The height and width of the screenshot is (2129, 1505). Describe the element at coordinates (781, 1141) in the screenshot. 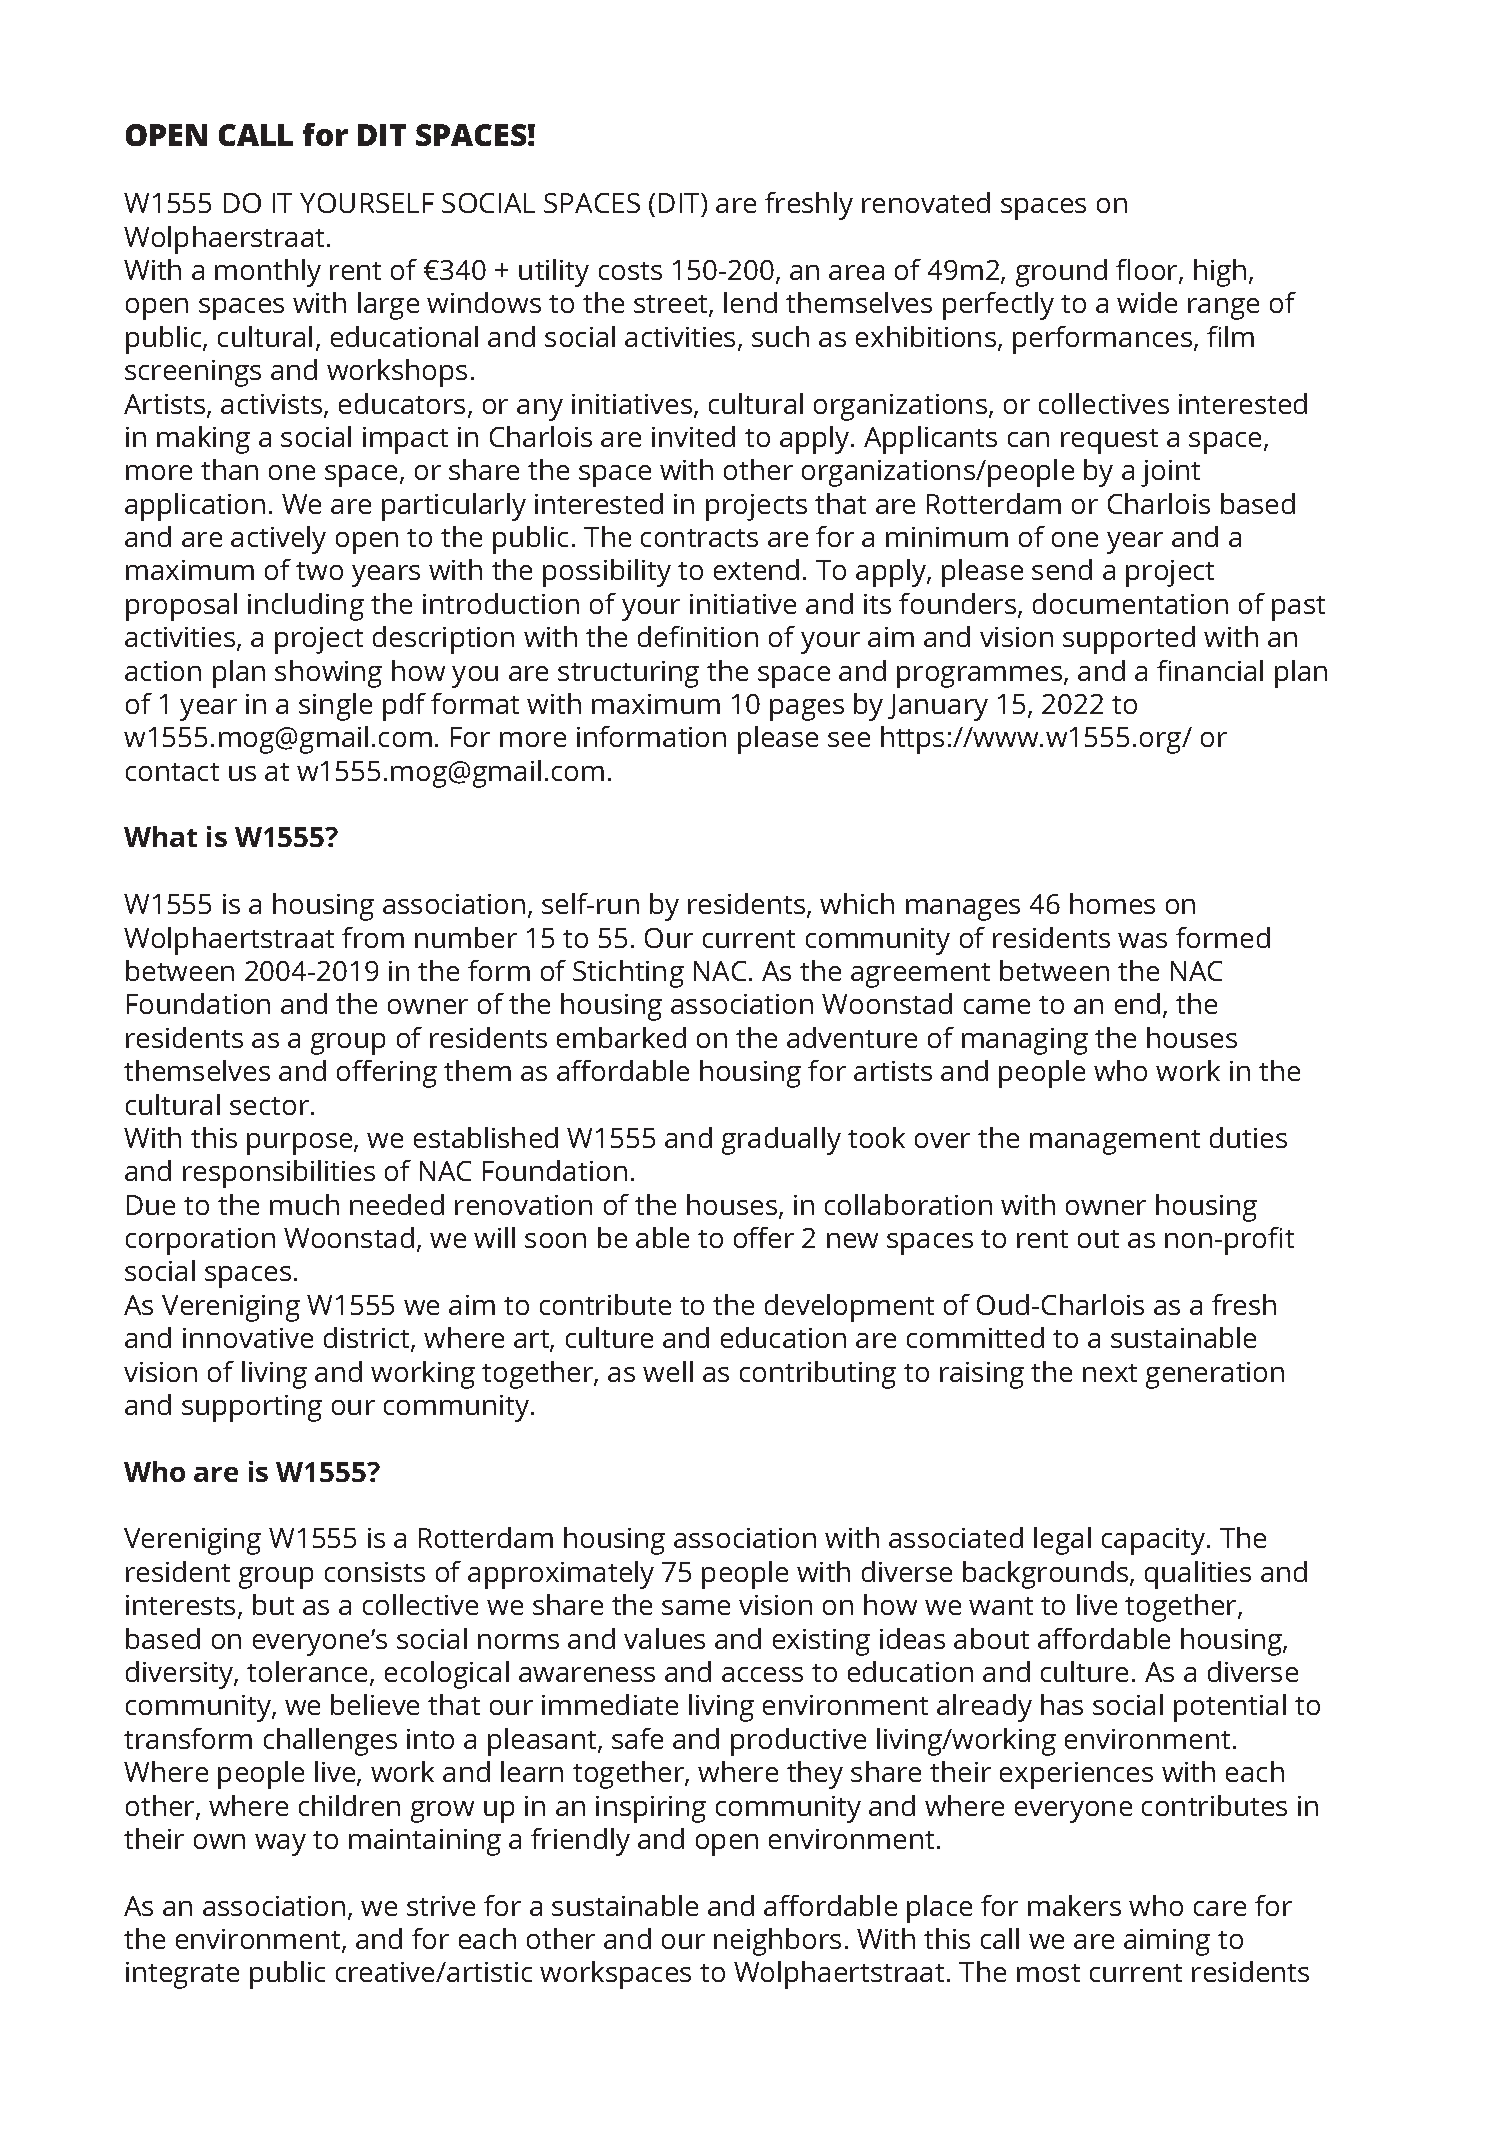

I see `gradually` at that location.
